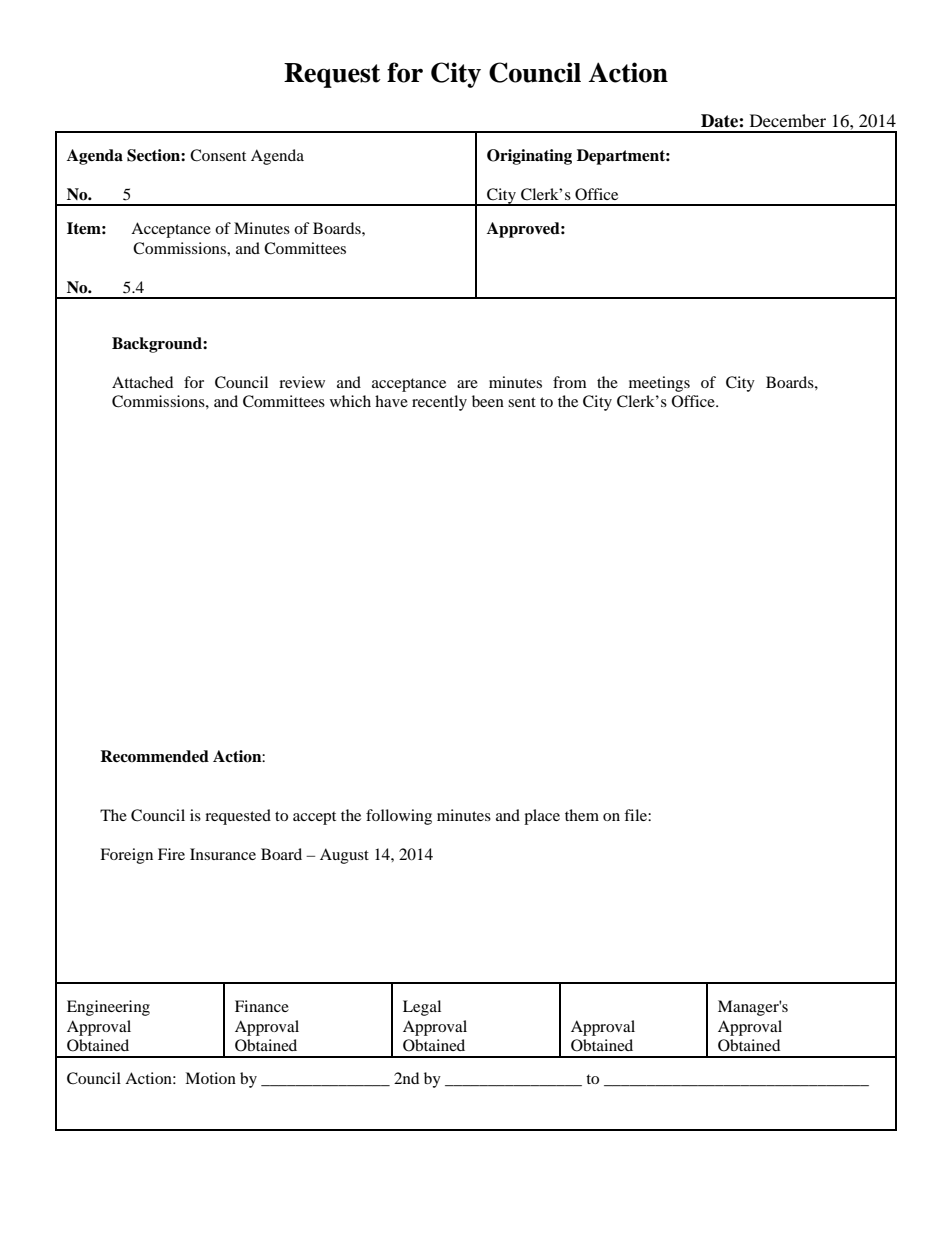  Describe the element at coordinates (142, 382) in the page. I see `Attached` at that location.
